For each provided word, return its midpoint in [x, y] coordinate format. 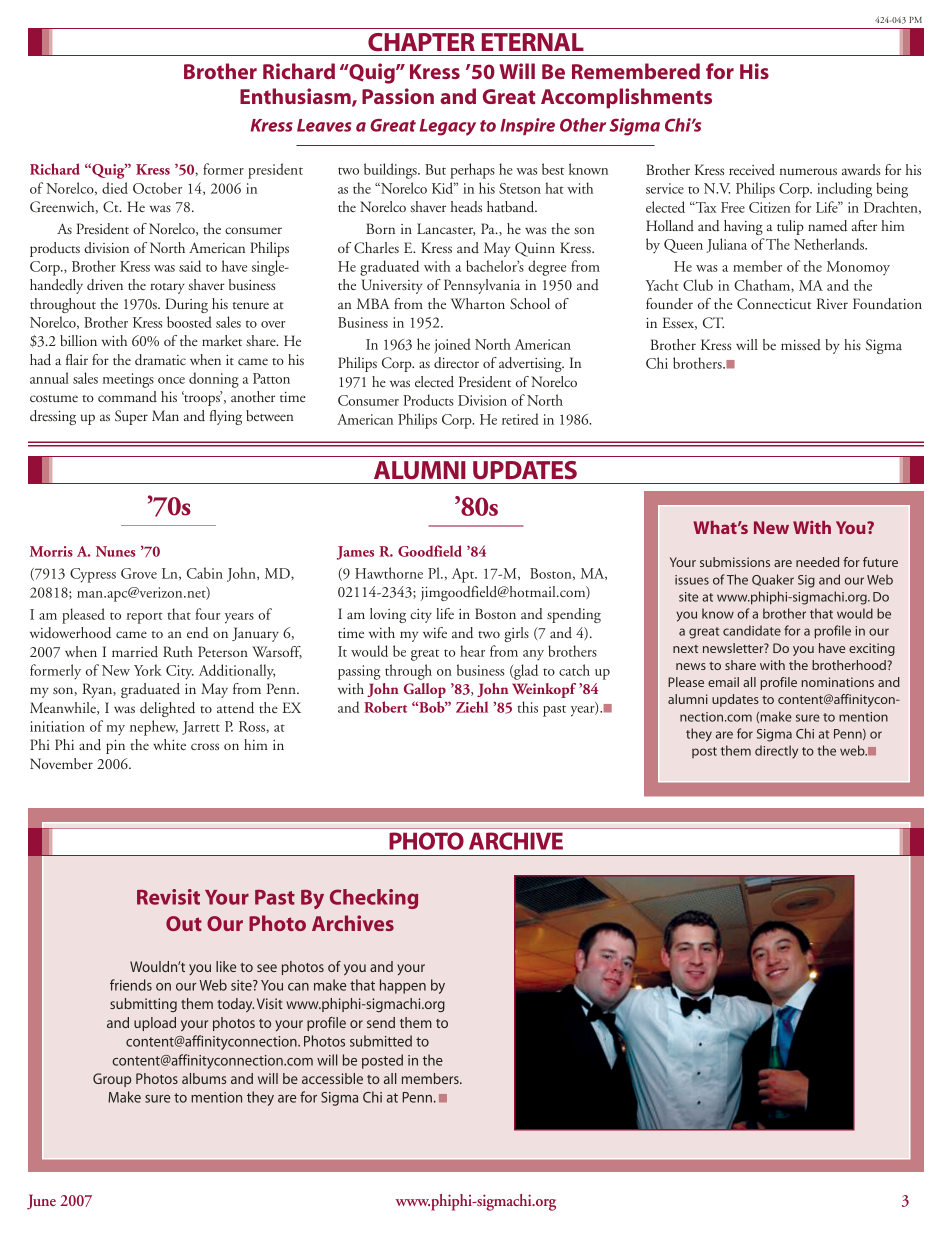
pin [115, 747]
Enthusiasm [296, 97]
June [41, 1202]
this [527, 707]
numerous [808, 172]
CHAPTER [421, 42]
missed [801, 344]
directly [776, 752]
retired [520, 419]
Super [131, 417]
